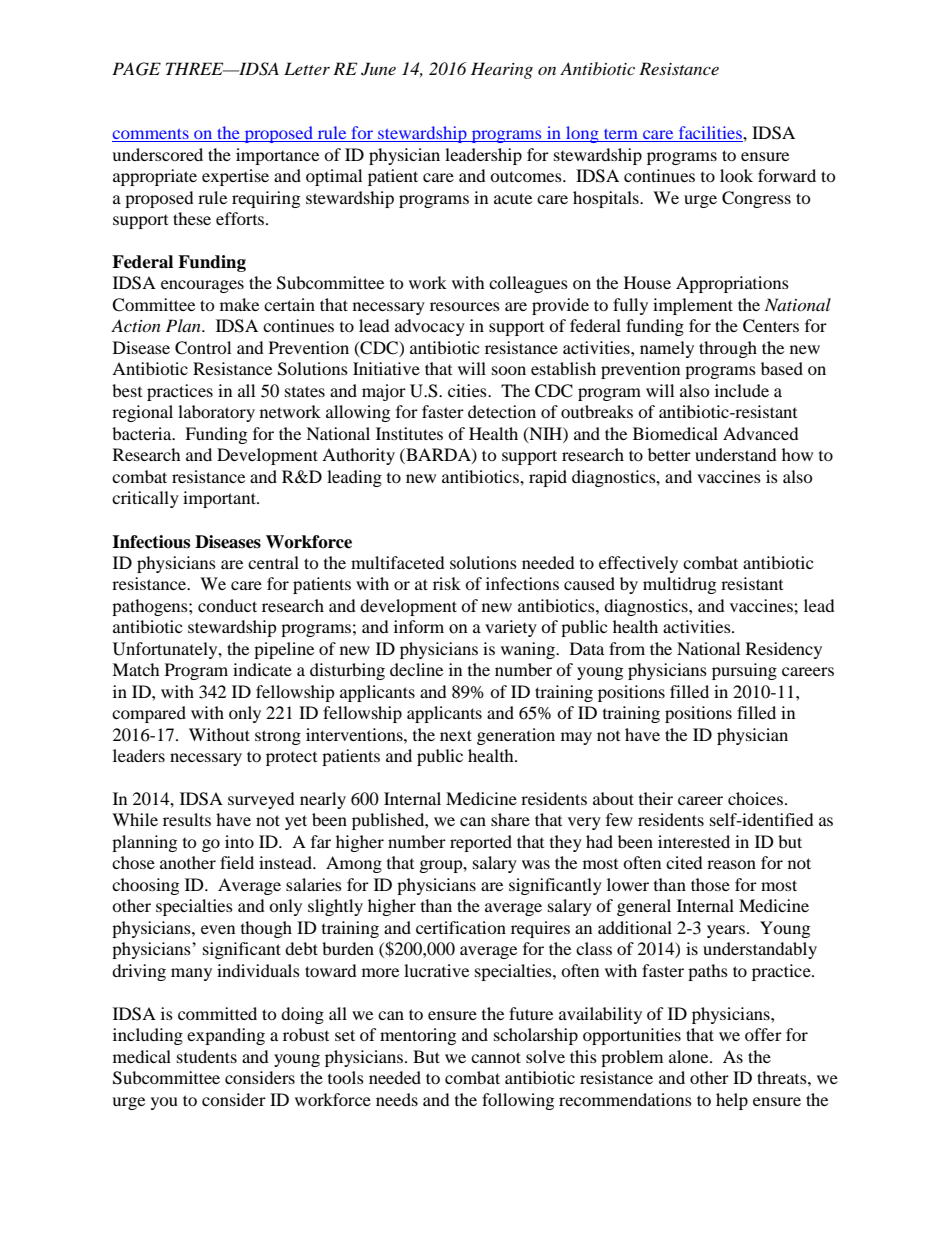 This document has width=952, height=1233. What do you see at coordinates (447, 583) in the document?
I see `risk` at bounding box center [447, 583].
